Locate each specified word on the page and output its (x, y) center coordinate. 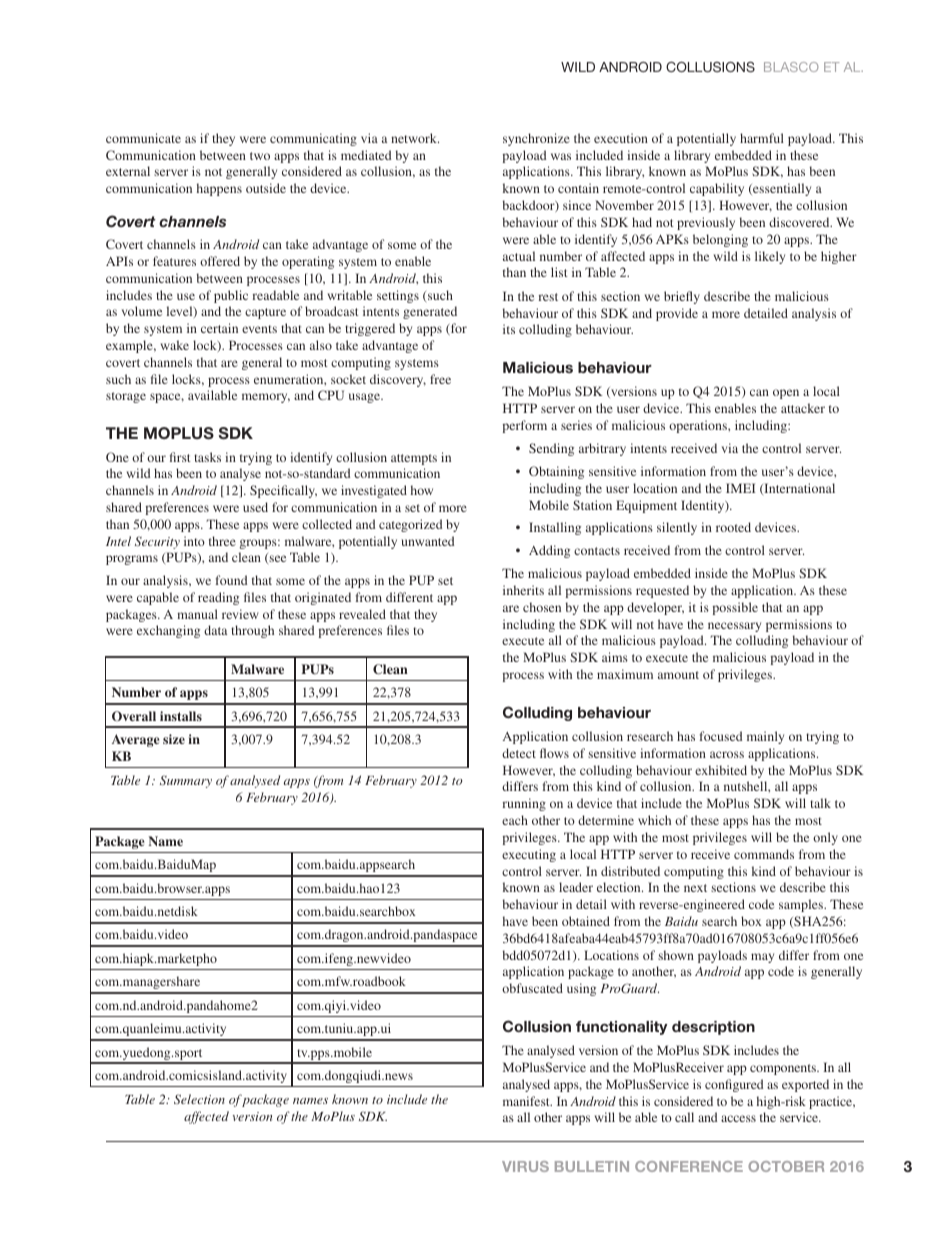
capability (717, 189)
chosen (542, 607)
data (215, 630)
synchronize (536, 139)
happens (219, 189)
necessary (734, 627)
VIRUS (525, 1166)
